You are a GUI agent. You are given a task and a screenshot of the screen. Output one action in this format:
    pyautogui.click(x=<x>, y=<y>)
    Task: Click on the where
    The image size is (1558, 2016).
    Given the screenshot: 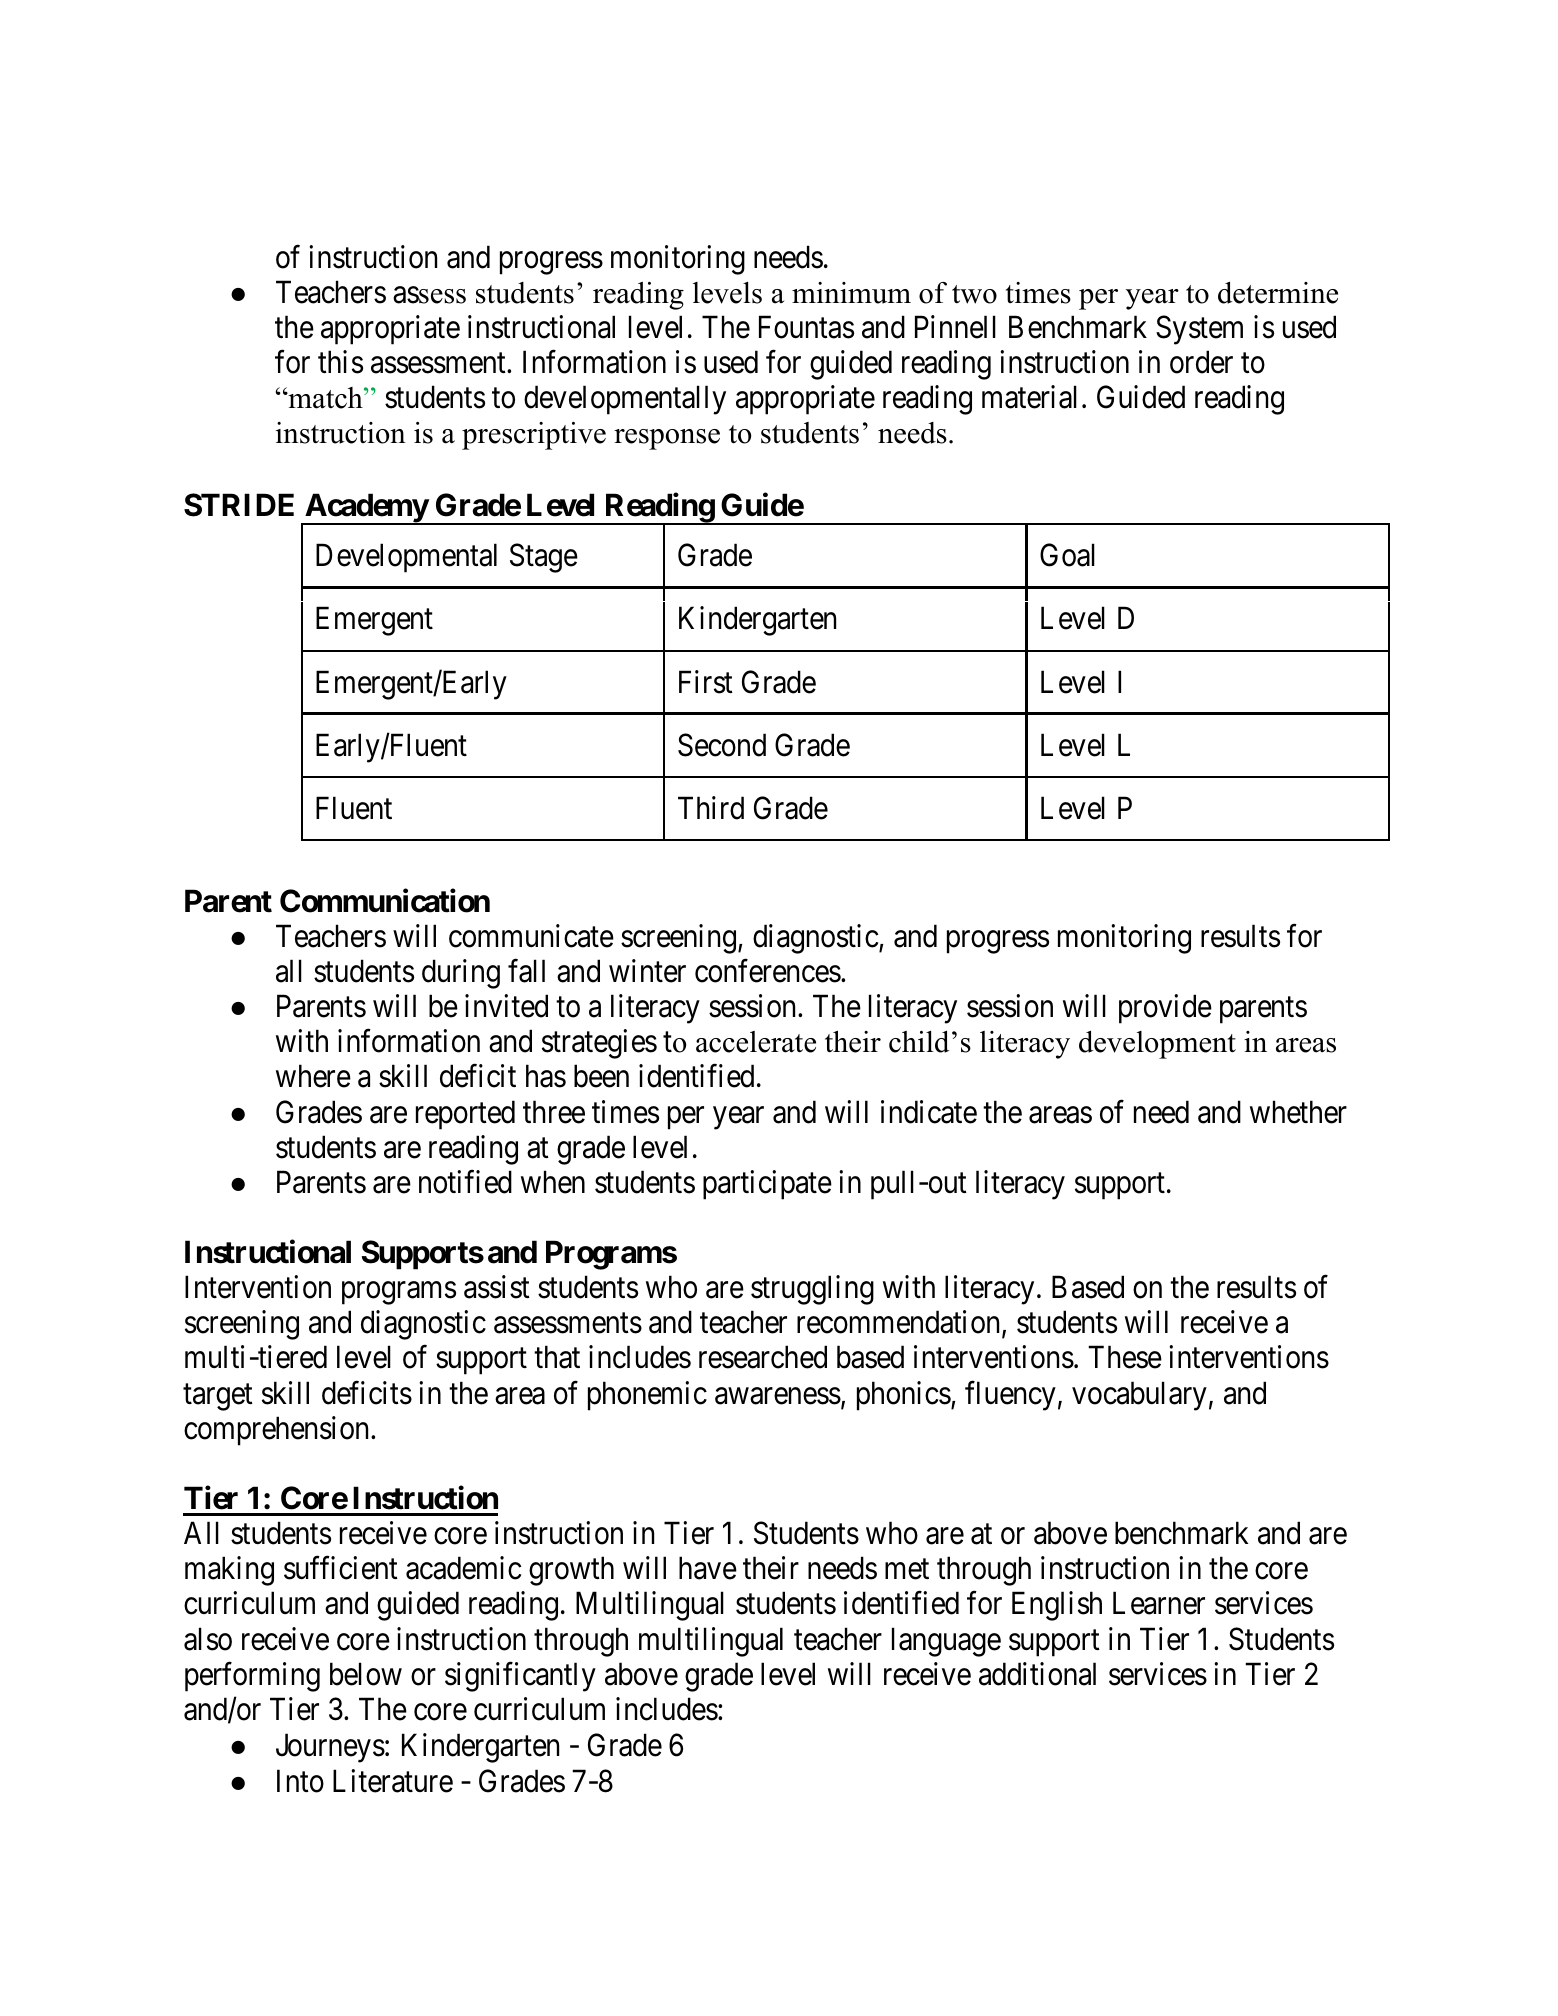 What is the action you would take?
    pyautogui.click(x=313, y=1076)
